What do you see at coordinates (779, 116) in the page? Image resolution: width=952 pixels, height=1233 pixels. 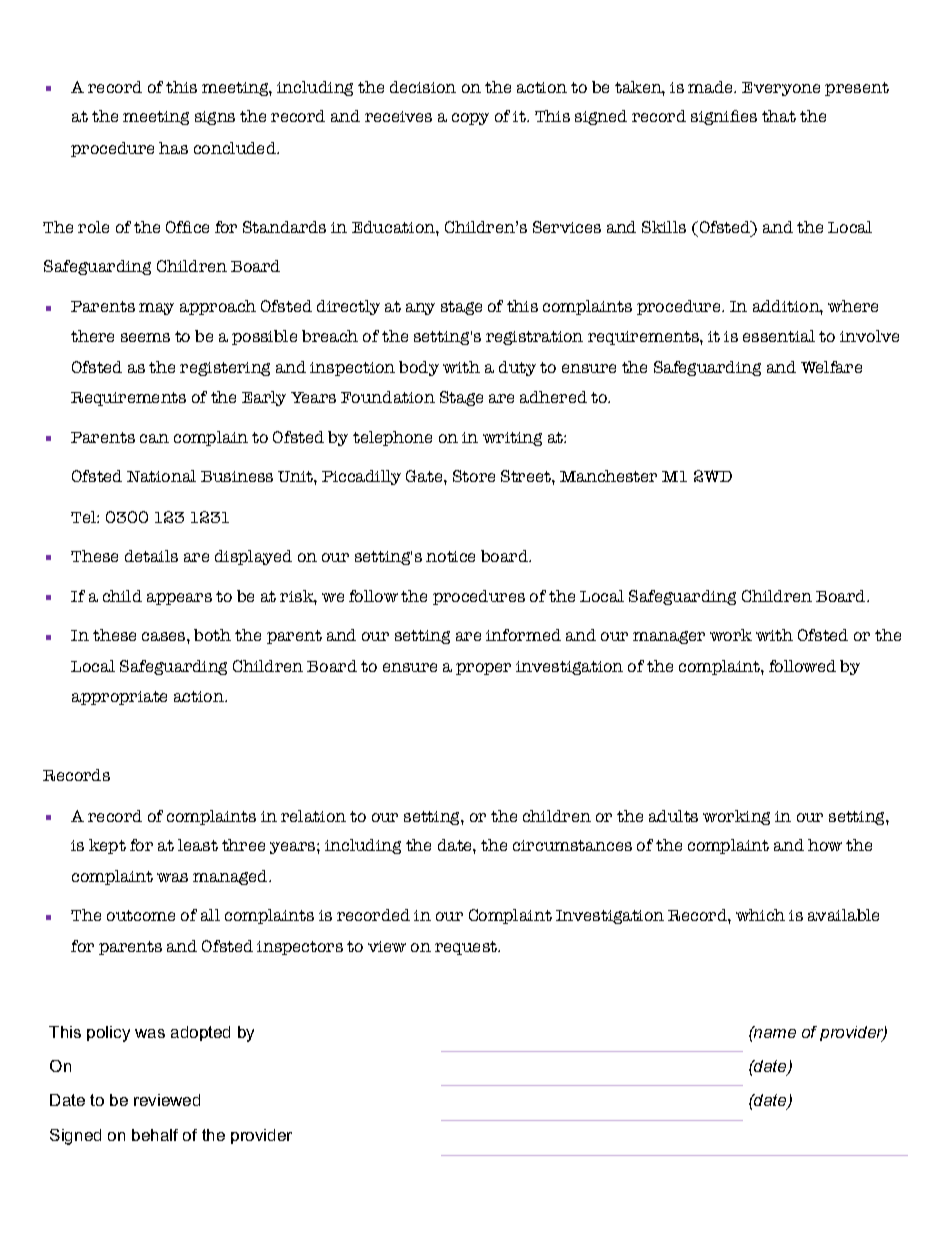 I see `that` at bounding box center [779, 116].
